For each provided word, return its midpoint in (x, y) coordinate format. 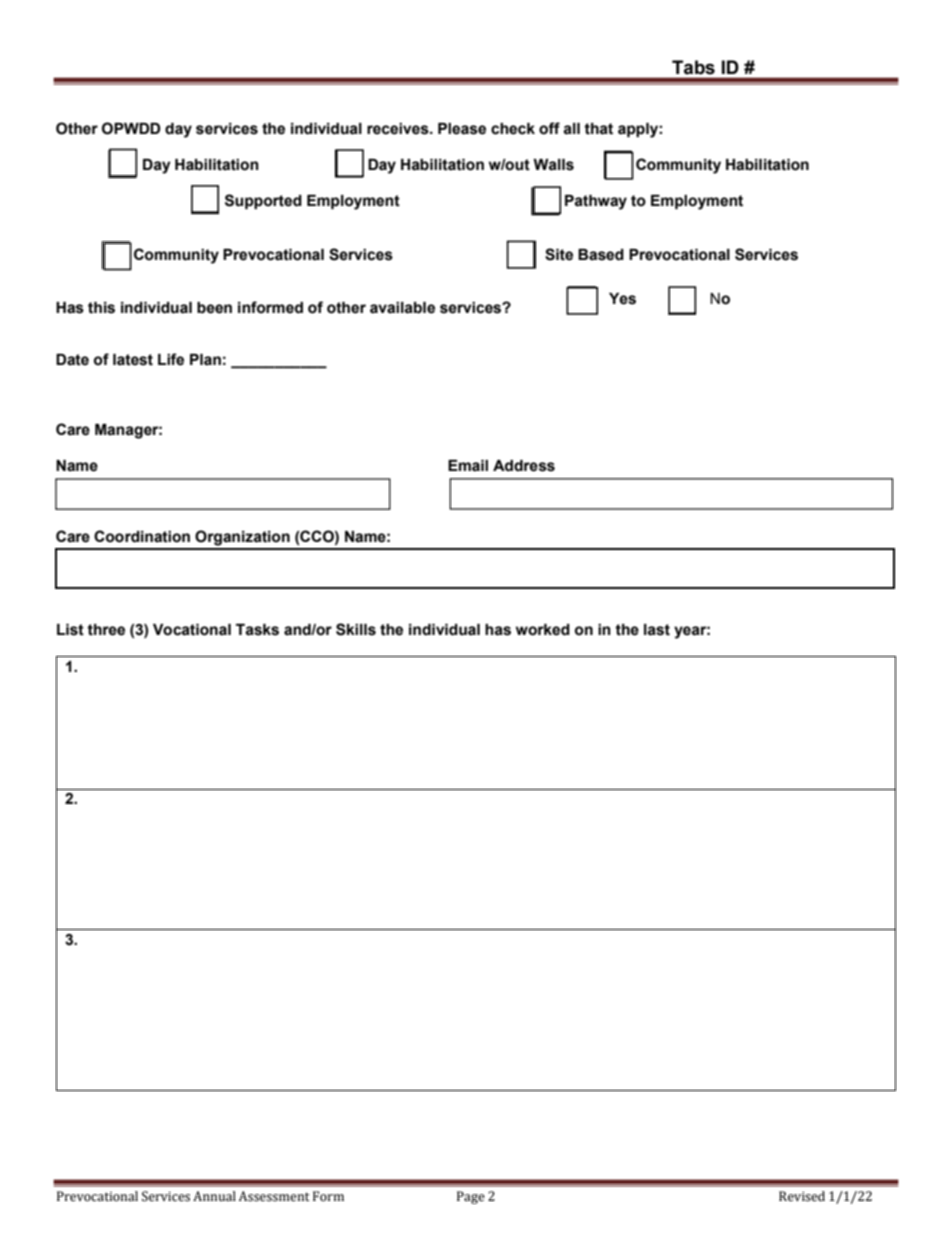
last (657, 630)
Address (524, 466)
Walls (553, 165)
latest (133, 360)
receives (399, 129)
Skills (356, 629)
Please (462, 129)
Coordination (142, 536)
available (402, 308)
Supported (263, 201)
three (106, 630)
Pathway (596, 202)
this (101, 308)
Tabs (693, 67)
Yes (622, 299)
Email (468, 466)
